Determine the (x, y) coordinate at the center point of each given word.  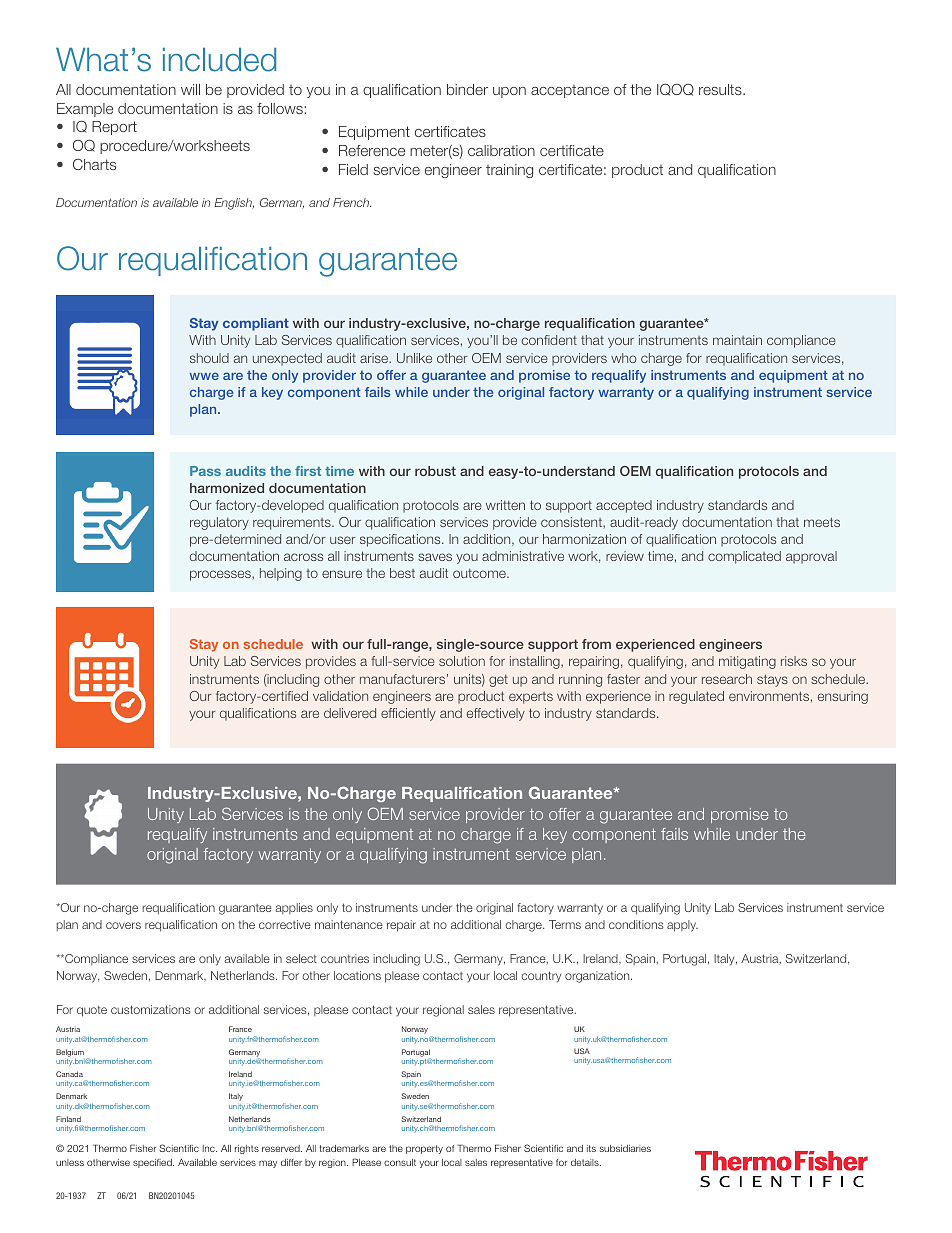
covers (123, 925)
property (424, 1149)
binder (467, 89)
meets (822, 522)
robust (435, 471)
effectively (496, 714)
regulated (696, 697)
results (721, 89)
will (190, 89)
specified (153, 1163)
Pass (205, 471)
